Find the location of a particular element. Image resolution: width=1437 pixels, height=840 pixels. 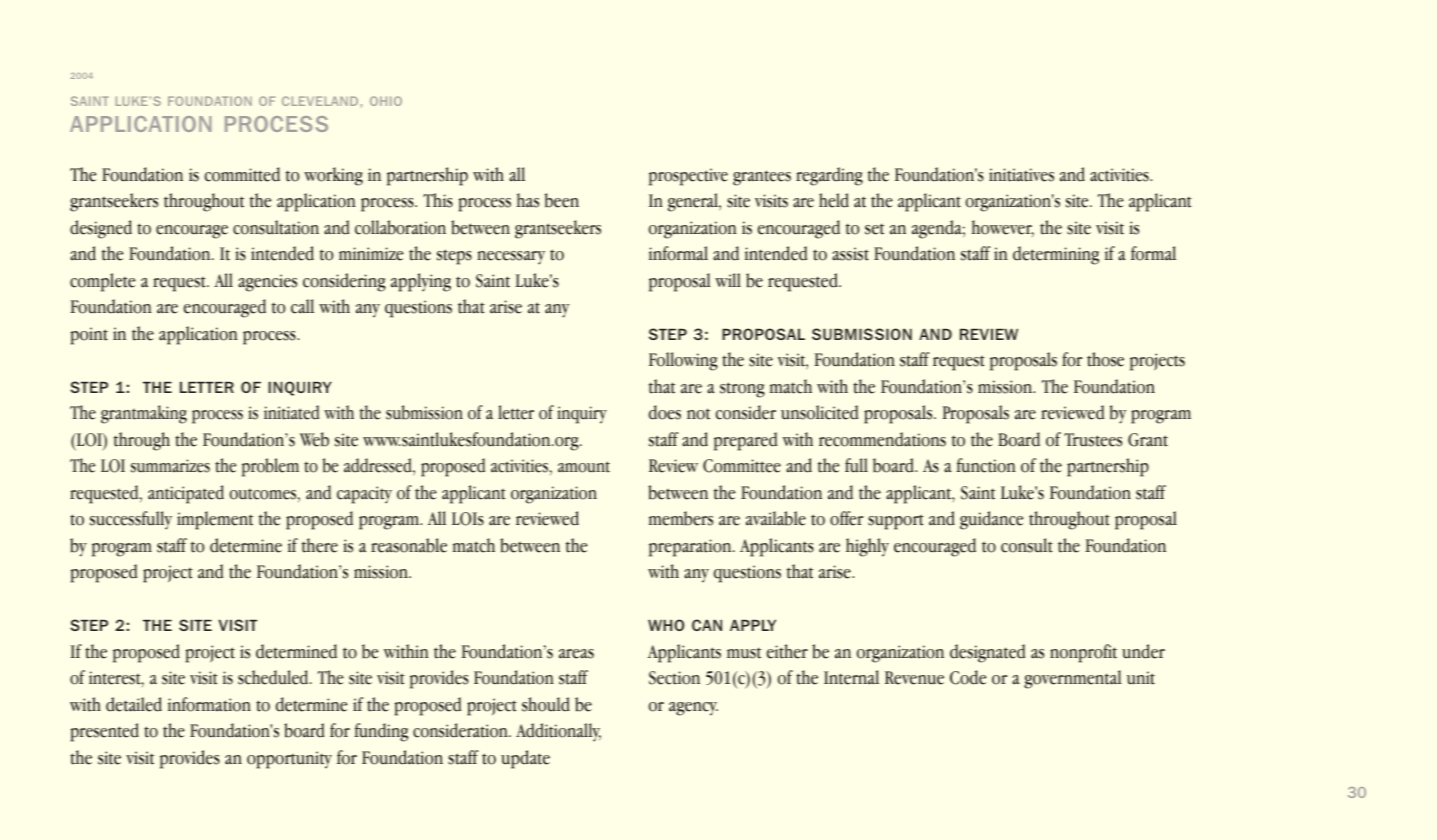

does is located at coordinates (665, 412).
